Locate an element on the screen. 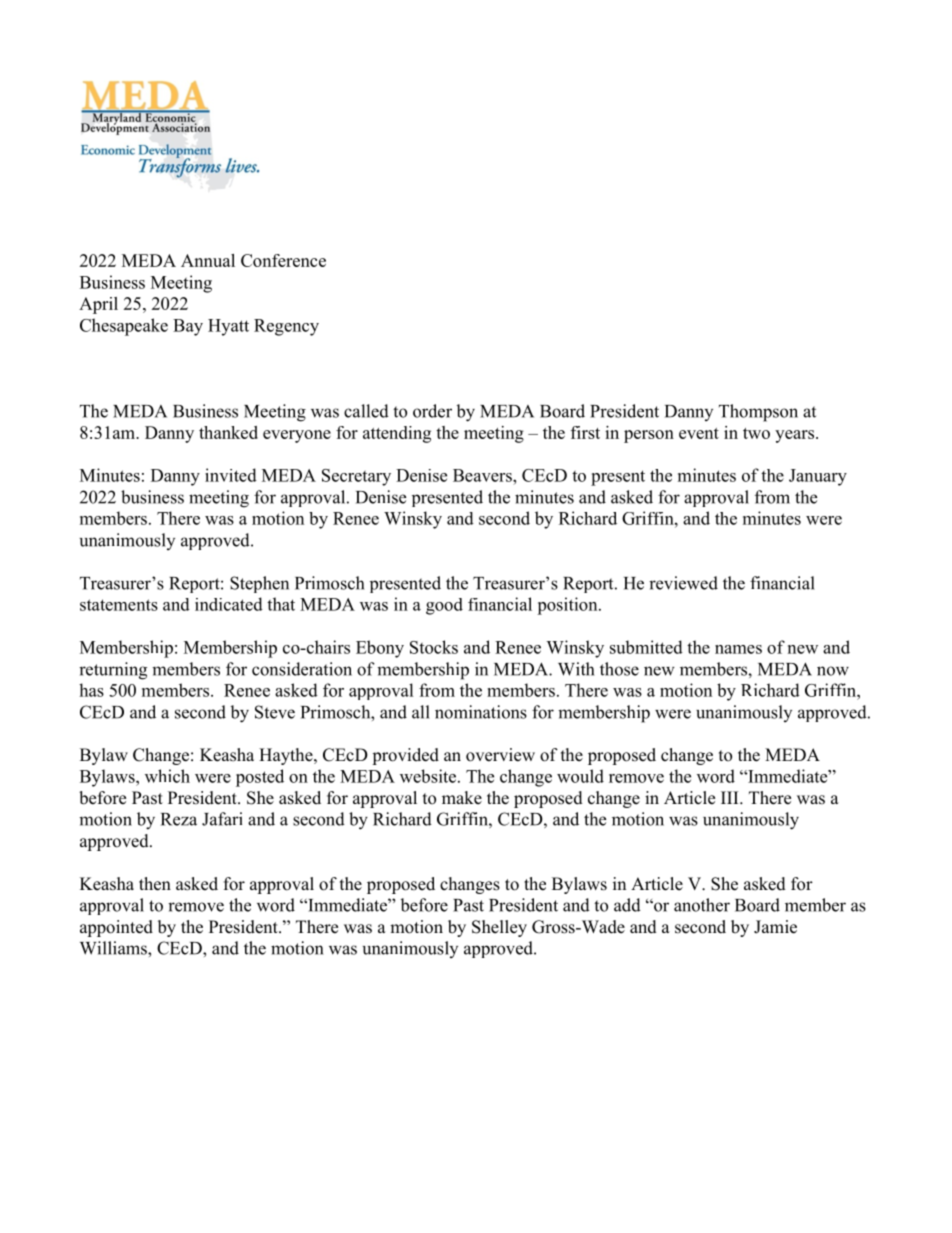 The image size is (952, 1233). reviewed is located at coordinates (683, 583).
